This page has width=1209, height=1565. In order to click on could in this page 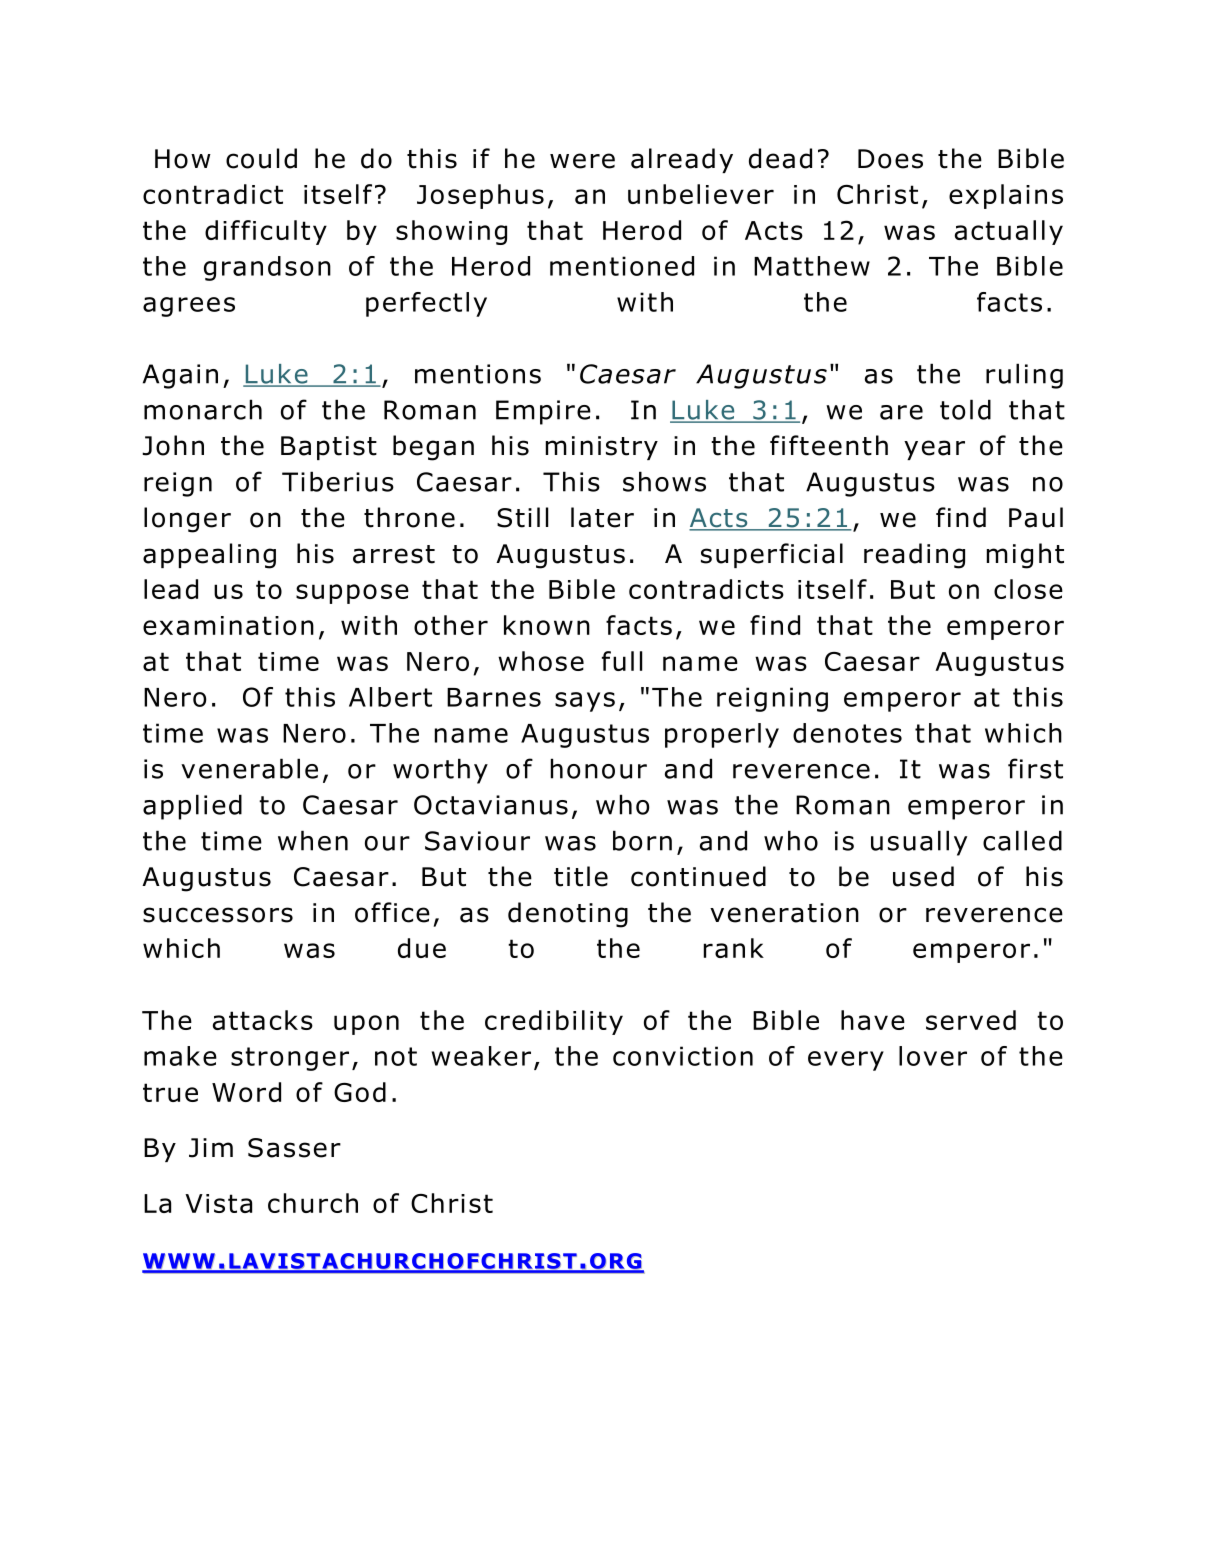, I will do `click(261, 158)`.
